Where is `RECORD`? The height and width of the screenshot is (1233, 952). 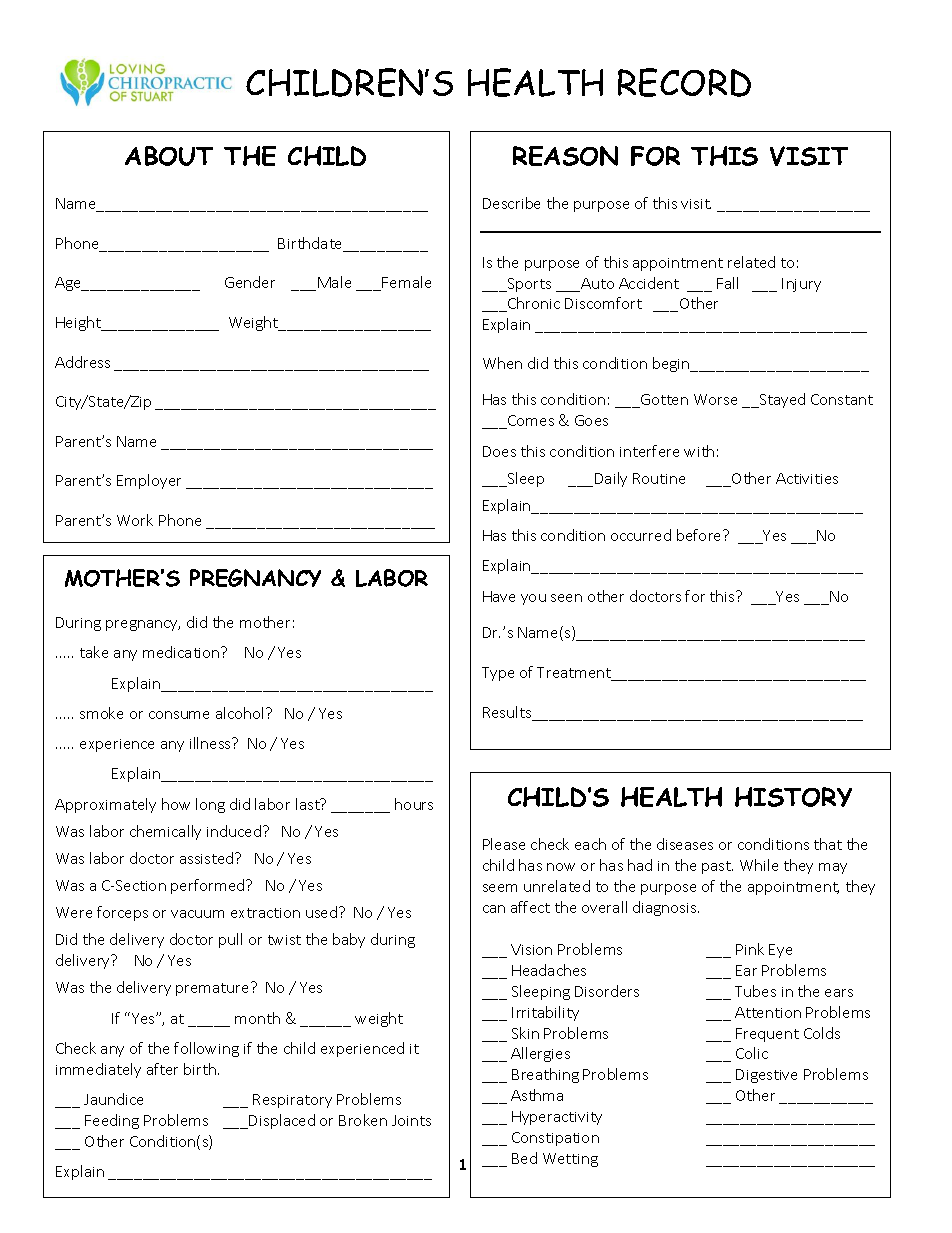
RECORD is located at coordinates (684, 82).
